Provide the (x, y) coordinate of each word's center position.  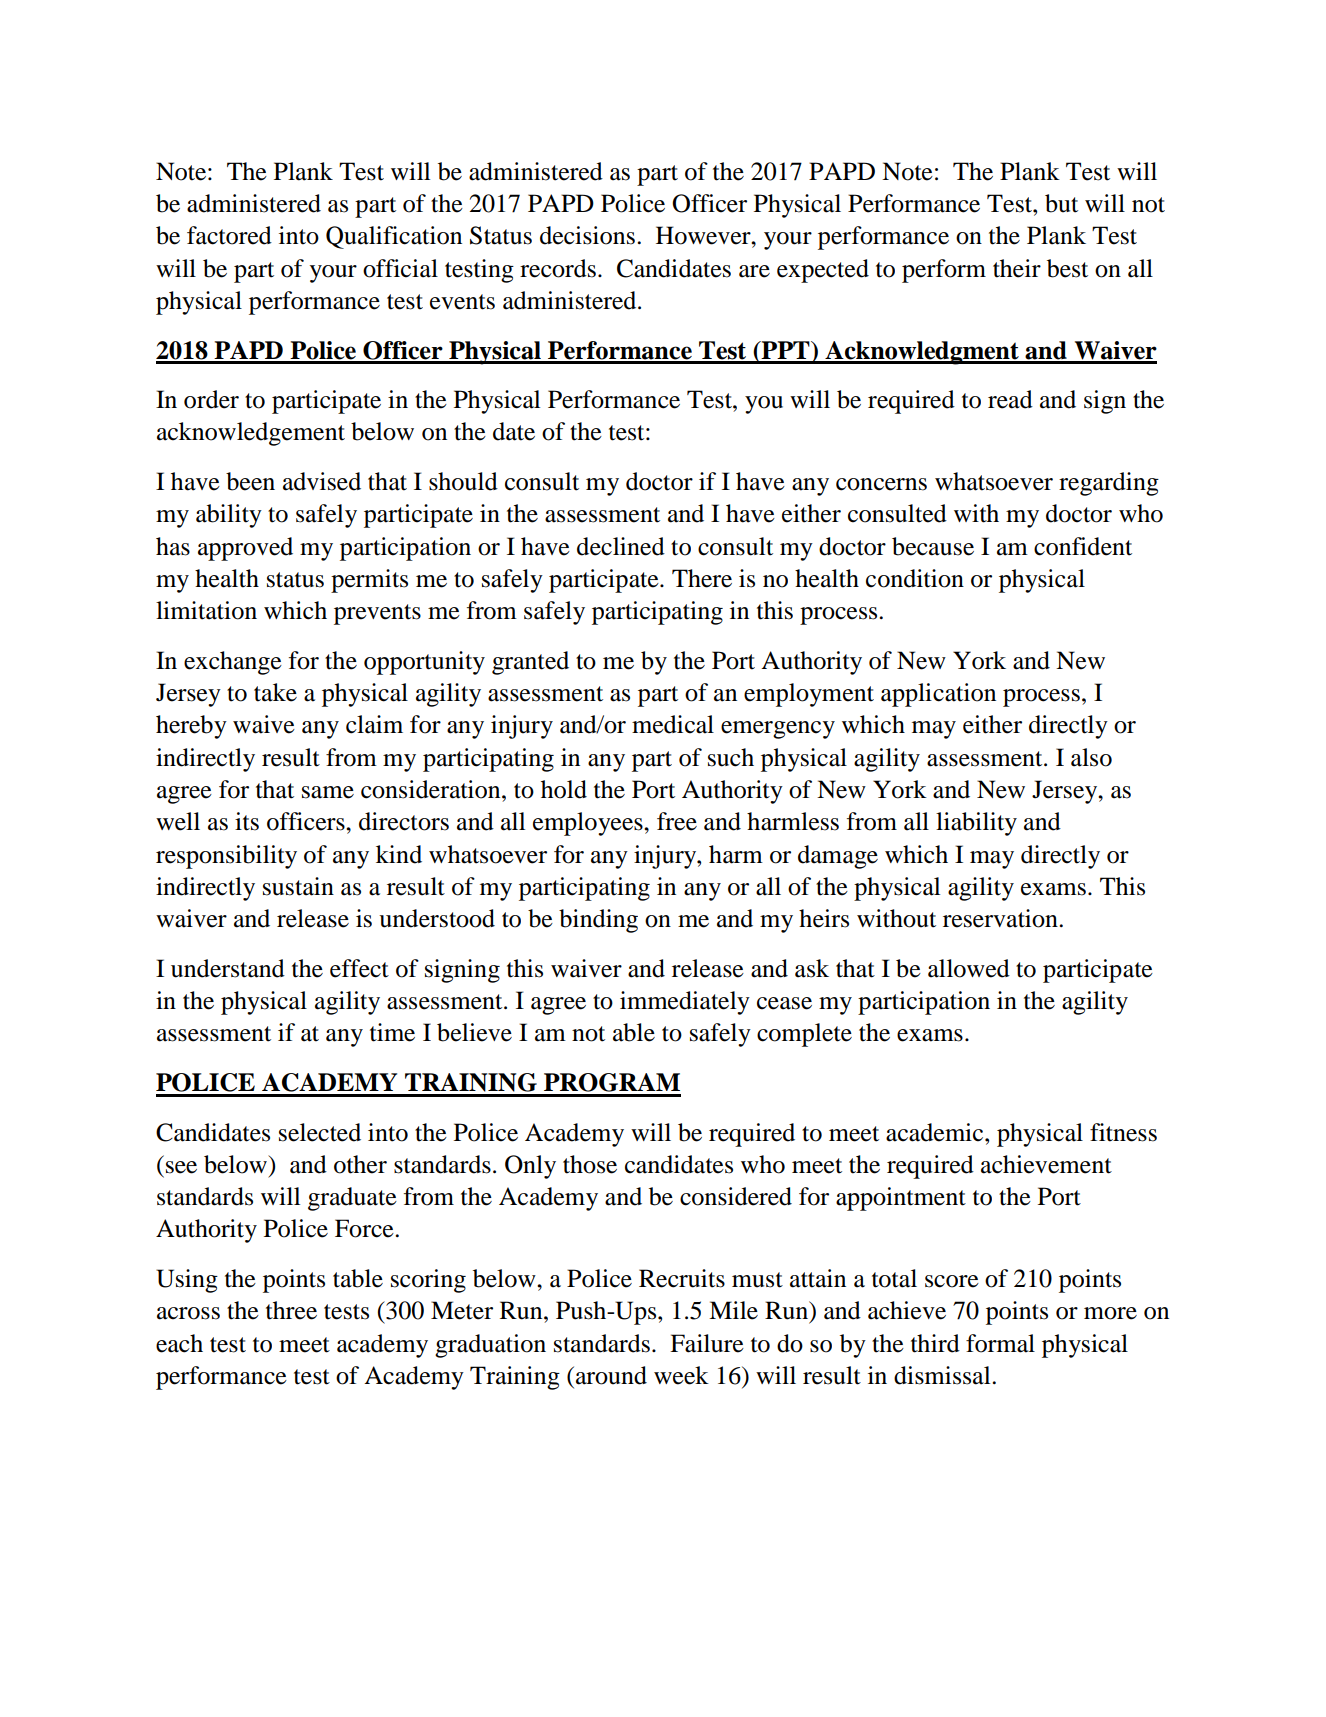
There (702, 578)
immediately (685, 1003)
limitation (206, 610)
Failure (707, 1343)
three (291, 1310)
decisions (587, 235)
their (1017, 268)
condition (915, 578)
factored (229, 235)
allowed (969, 968)
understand (228, 968)
